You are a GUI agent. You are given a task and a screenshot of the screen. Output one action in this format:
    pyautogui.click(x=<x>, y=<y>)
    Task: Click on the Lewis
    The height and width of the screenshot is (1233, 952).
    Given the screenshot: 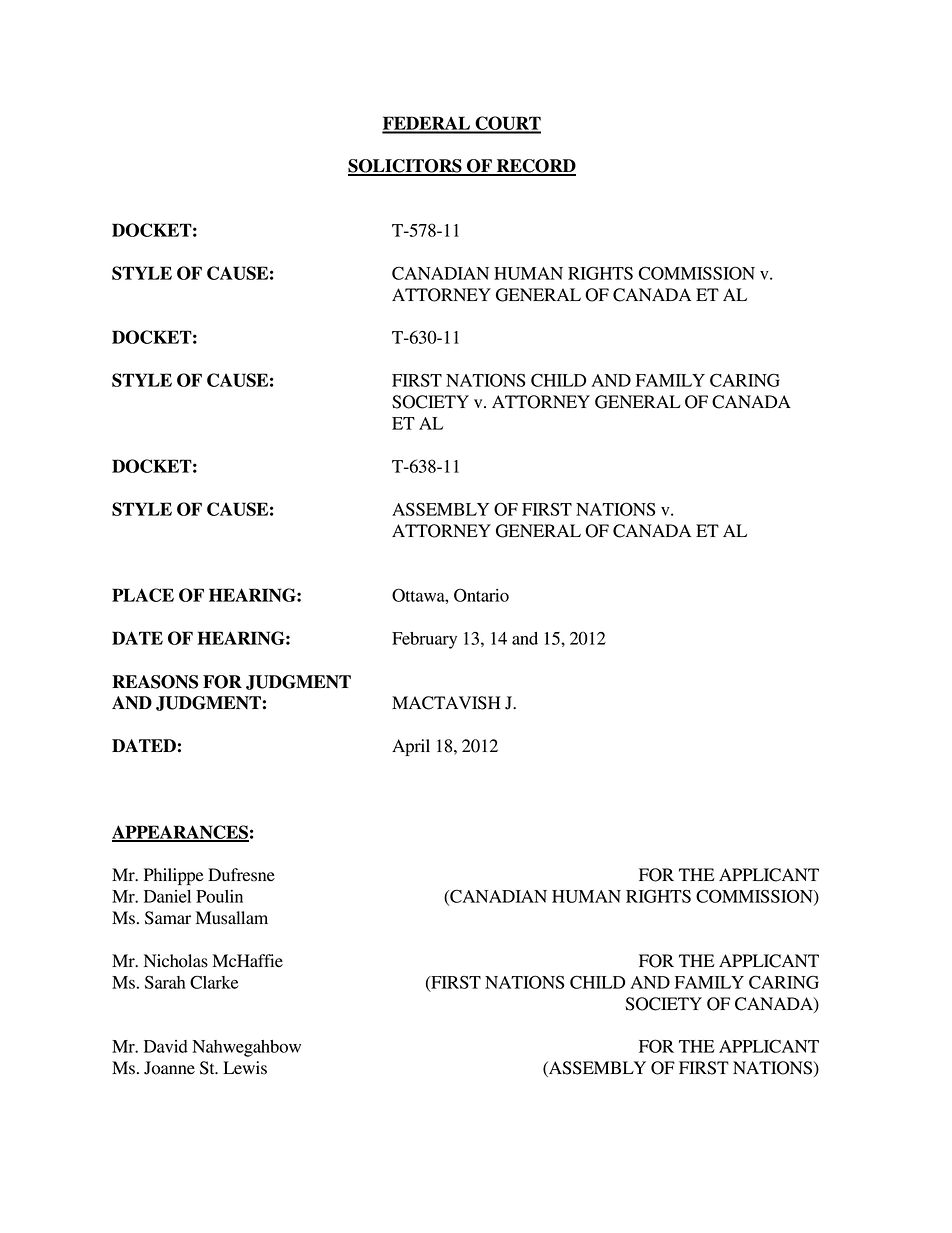 What is the action you would take?
    pyautogui.click(x=245, y=1068)
